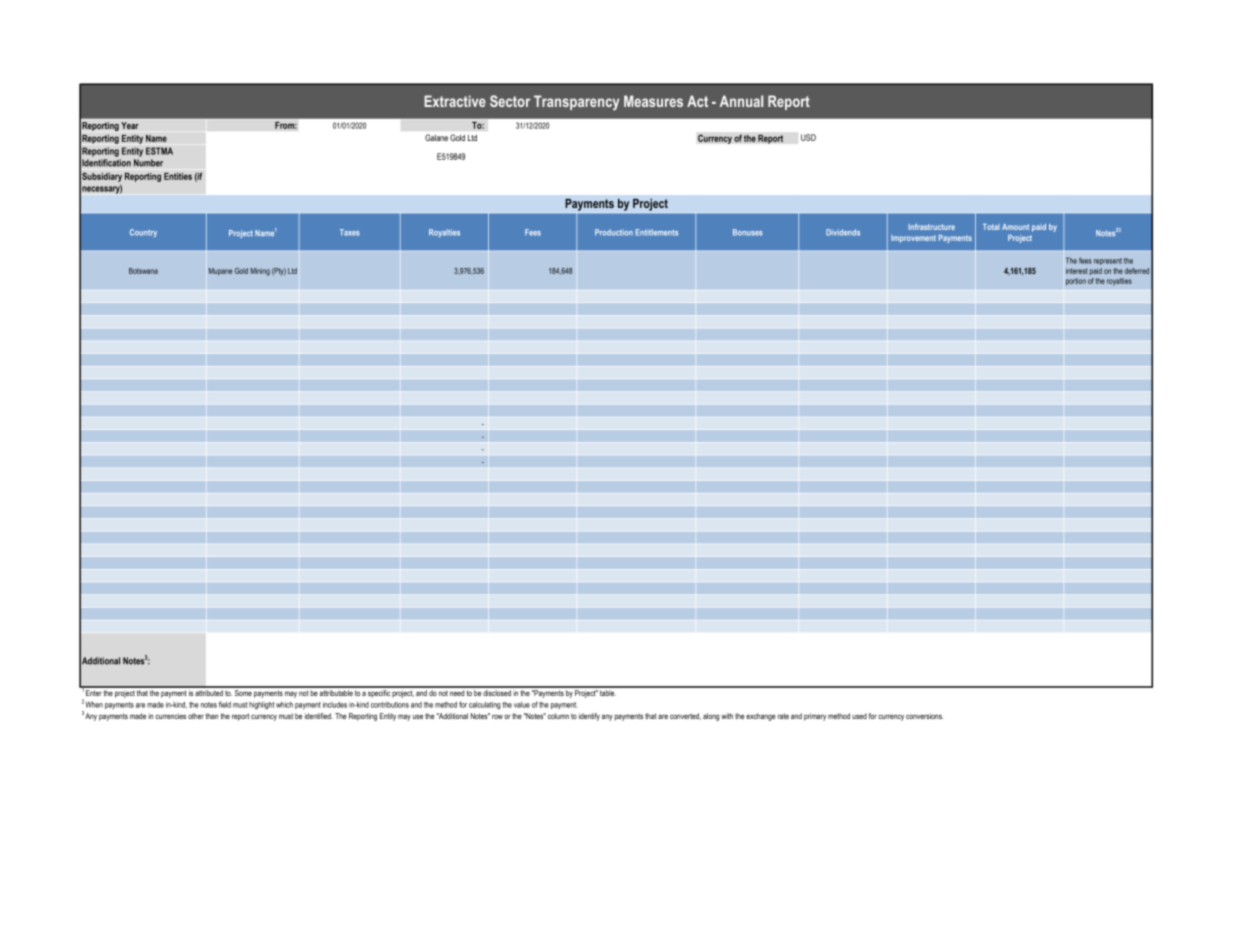 The height and width of the screenshot is (952, 1233). I want to click on Year, so click(130, 125).
